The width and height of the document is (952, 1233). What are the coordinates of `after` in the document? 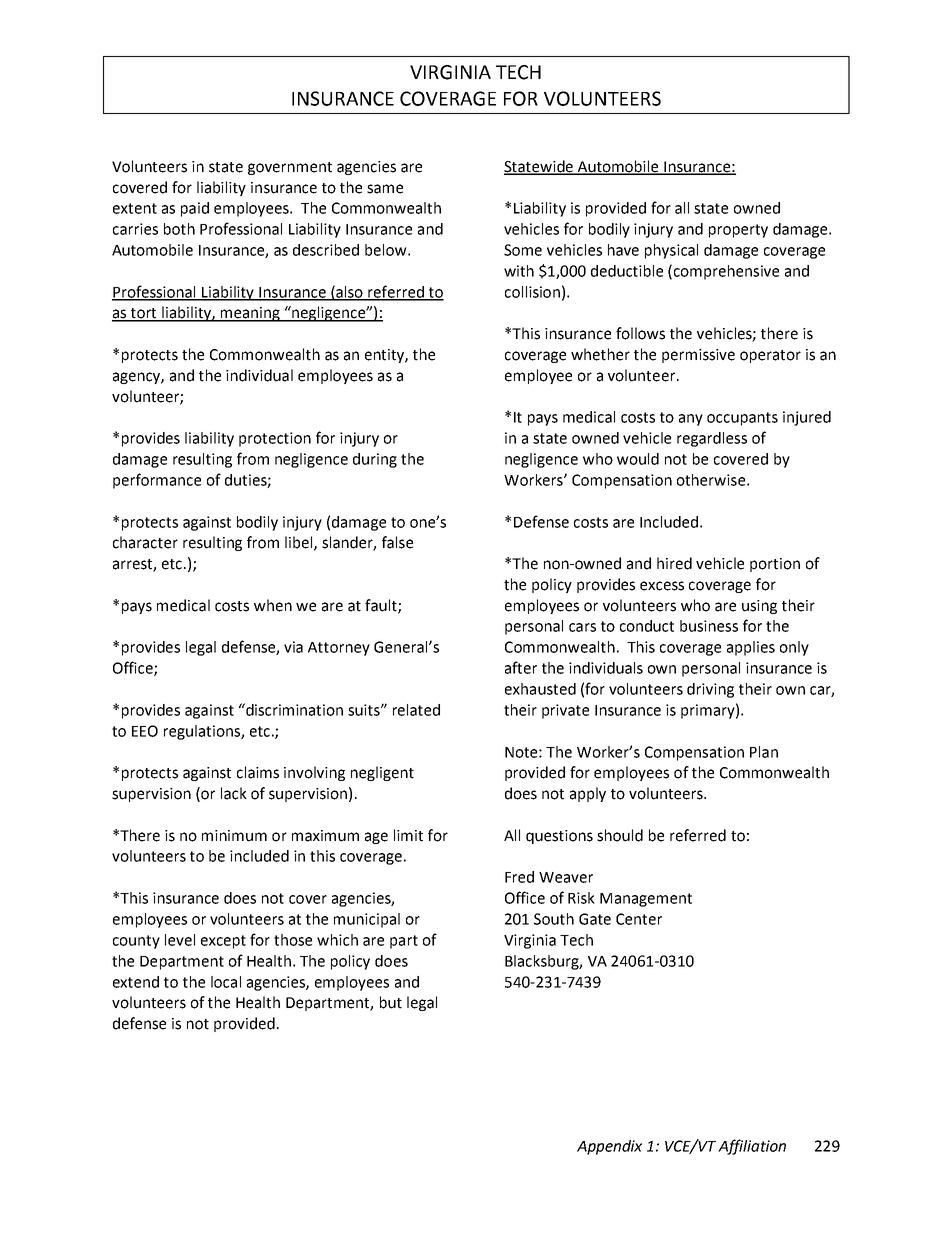 It's located at (521, 667).
